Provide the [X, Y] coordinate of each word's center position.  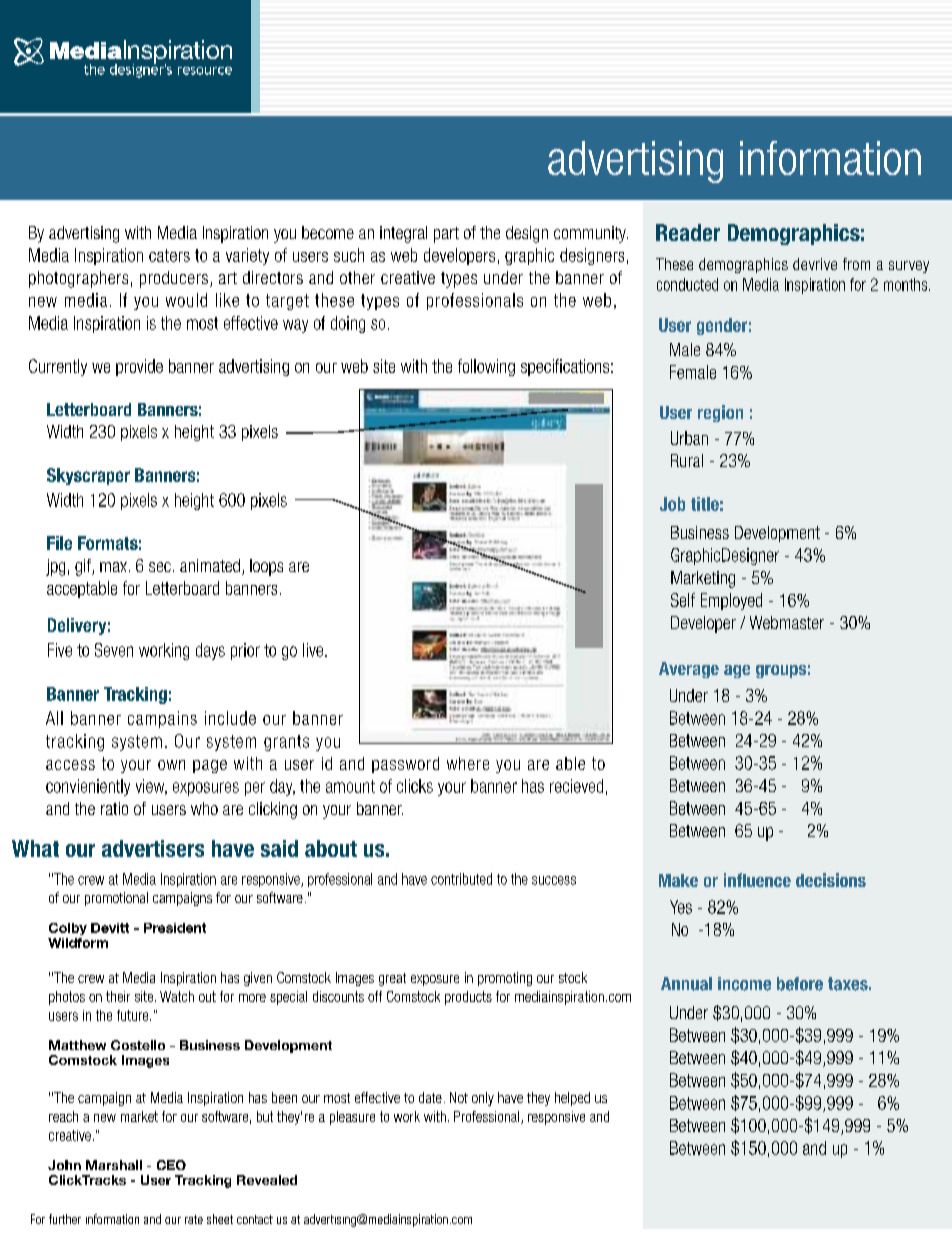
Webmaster [787, 622]
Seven [114, 650]
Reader [688, 232]
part [446, 235]
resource [205, 71]
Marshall [114, 1165]
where [468, 763]
